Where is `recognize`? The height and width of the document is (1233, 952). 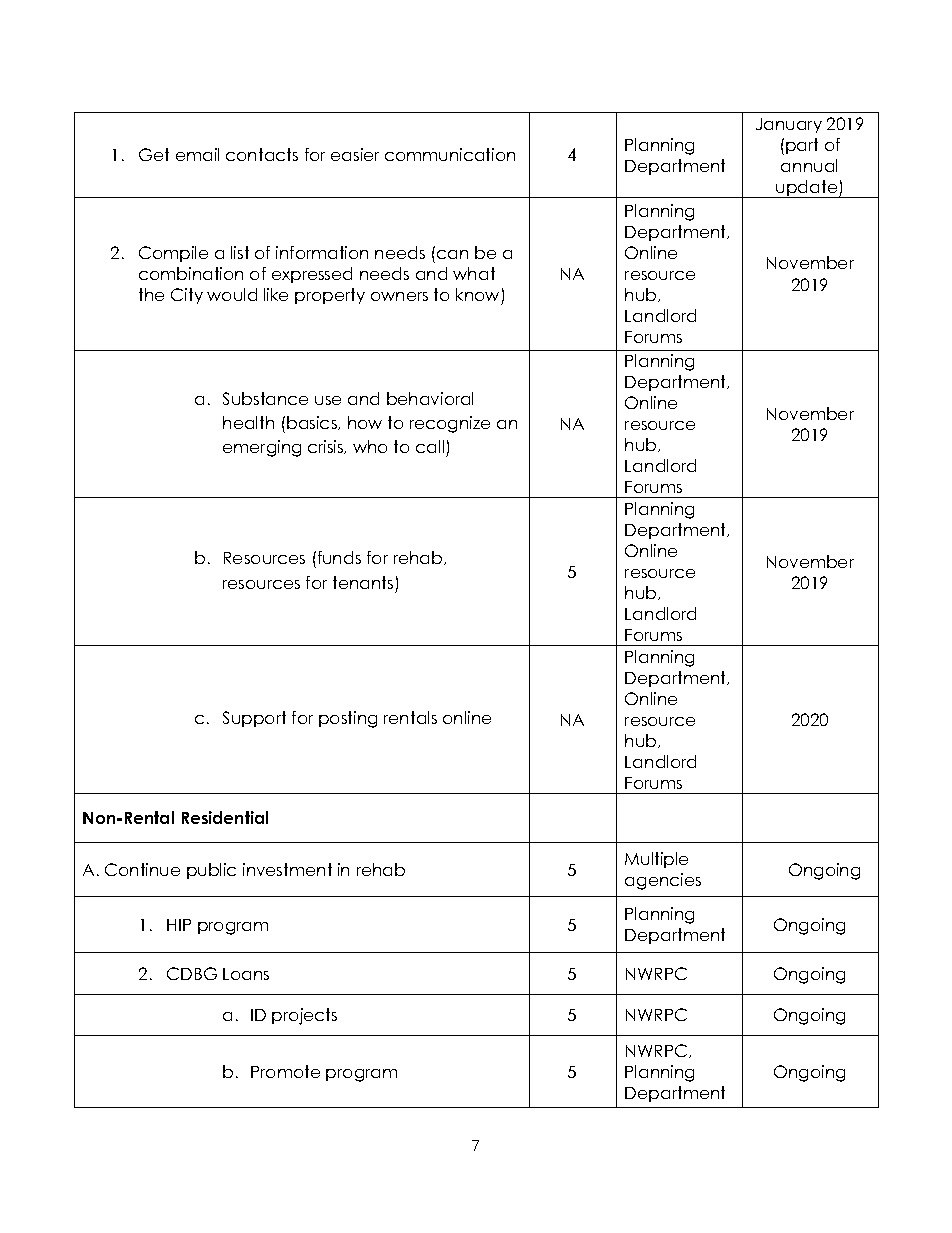
recognize is located at coordinates (450, 424).
